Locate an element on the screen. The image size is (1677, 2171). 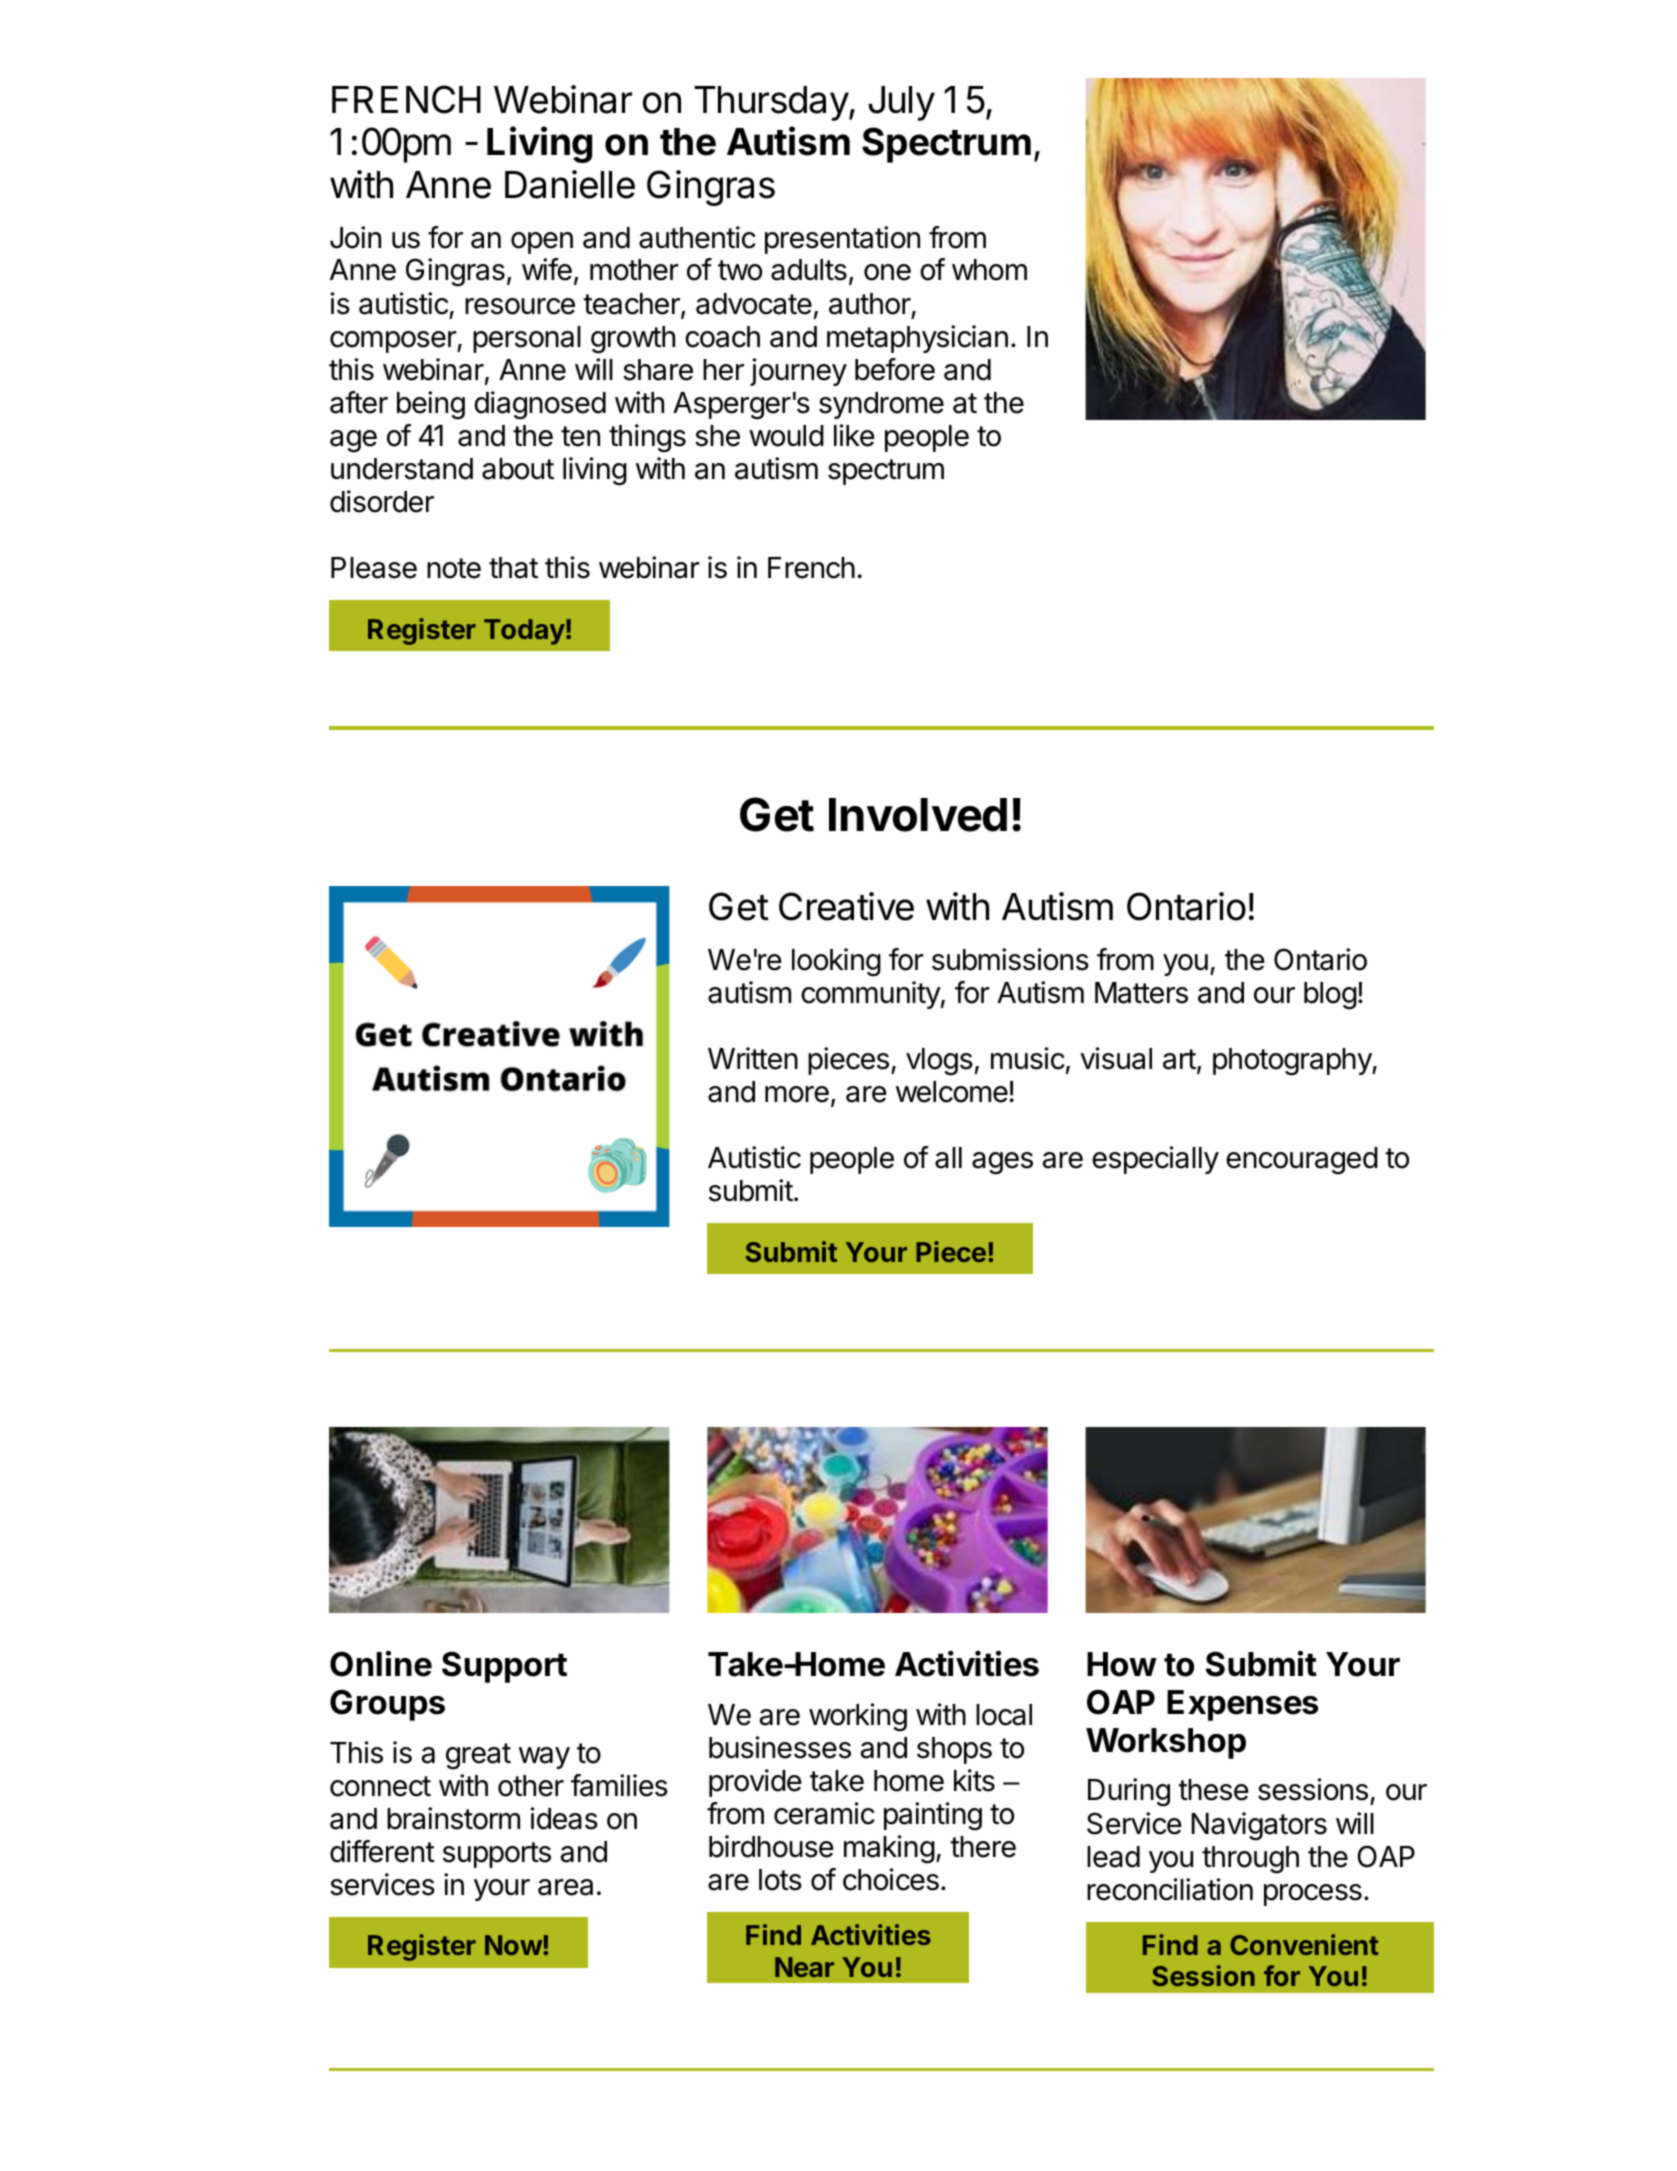
whom is located at coordinates (989, 270).
